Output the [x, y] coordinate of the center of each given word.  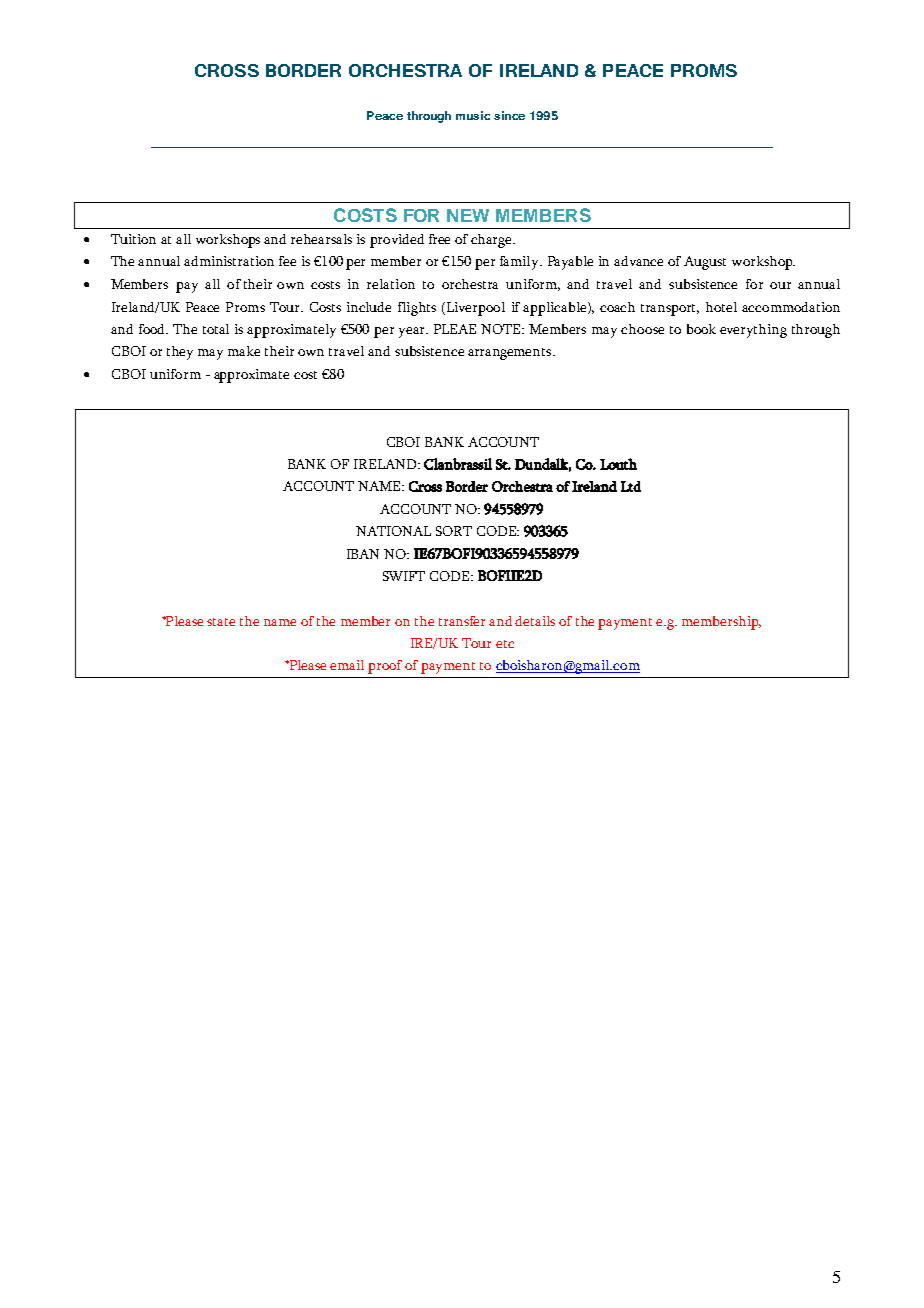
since [509, 115]
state [221, 622]
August [705, 263]
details [535, 621]
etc [505, 644]
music [473, 115]
